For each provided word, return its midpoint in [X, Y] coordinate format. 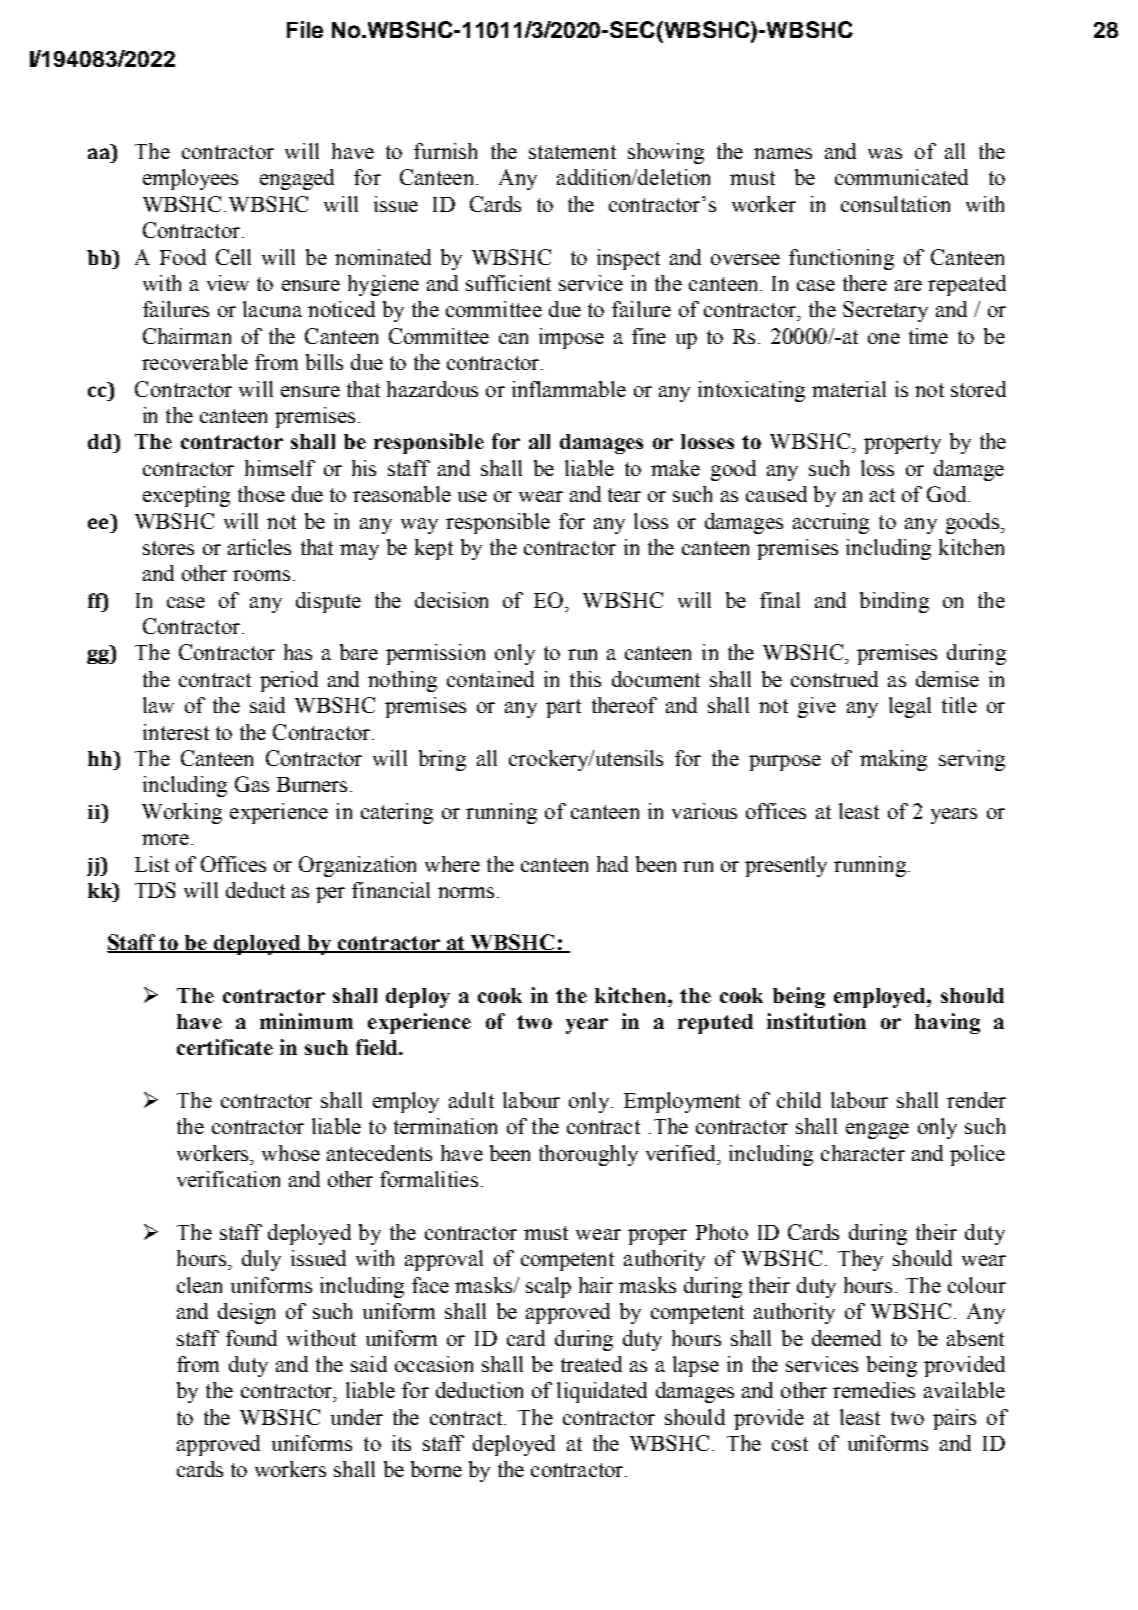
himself [280, 468]
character [863, 1153]
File [305, 29]
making [893, 760]
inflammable [569, 389]
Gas [252, 784]
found [251, 1338]
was [885, 153]
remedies [874, 1390]
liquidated [602, 1392]
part [563, 708]
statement [572, 152]
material [849, 389]
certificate [225, 1047]
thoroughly [588, 1155]
